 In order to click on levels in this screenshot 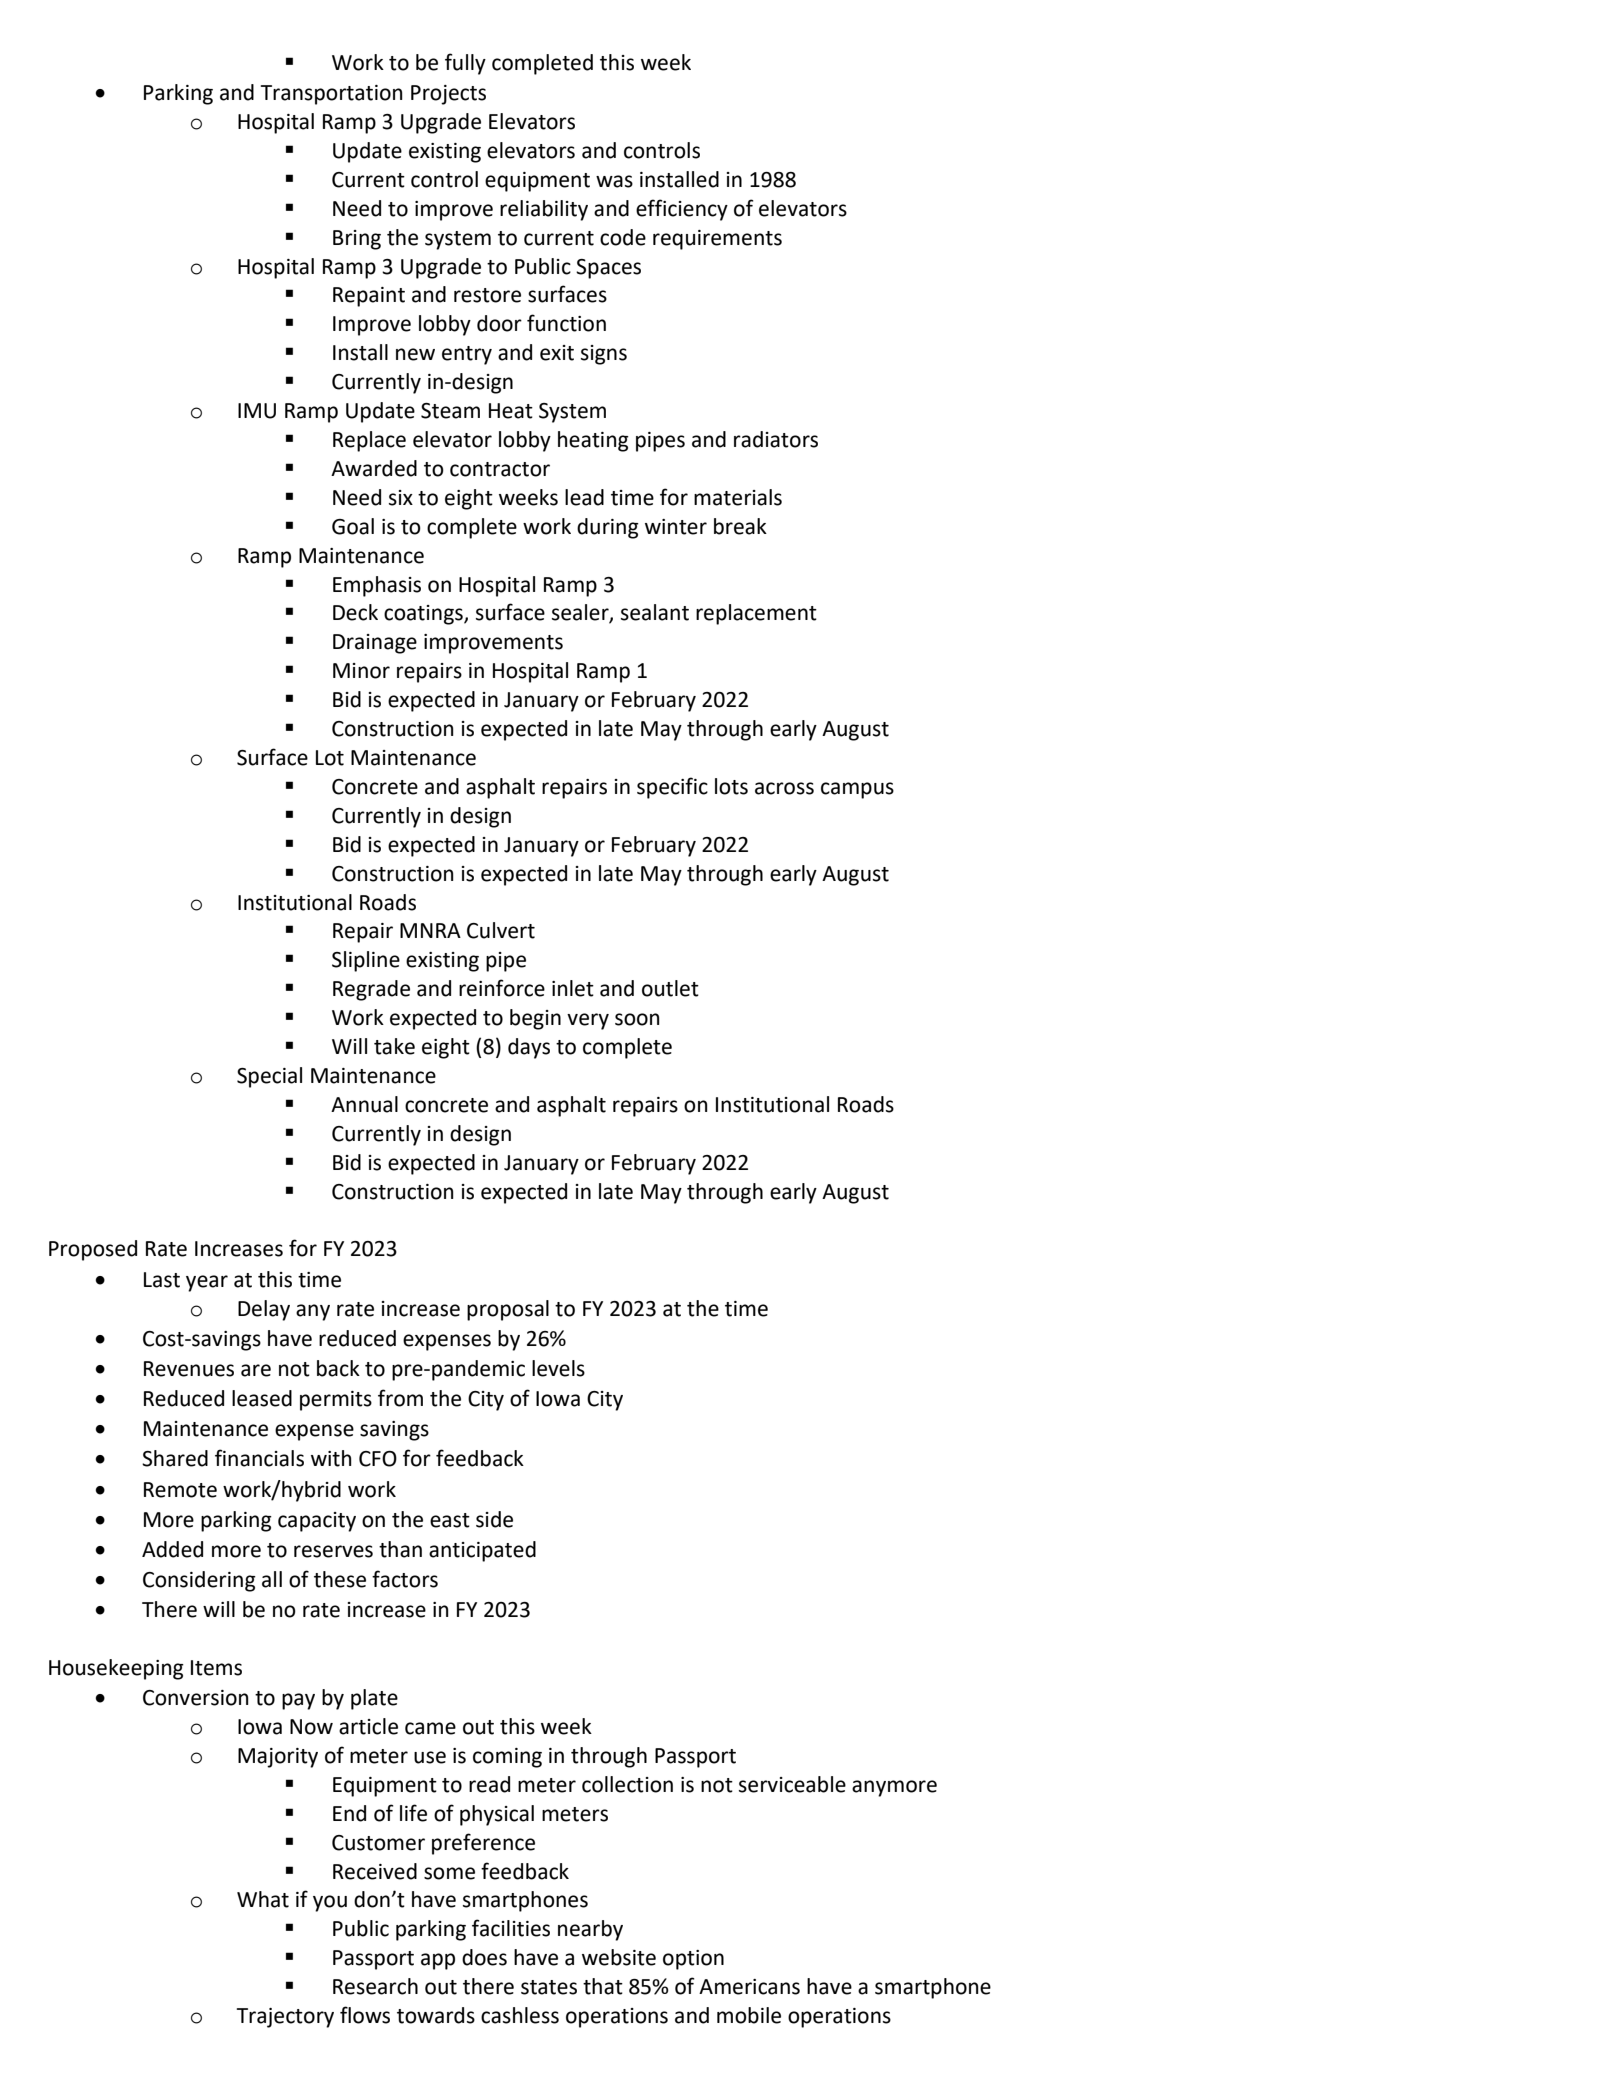, I will do `click(558, 1368)`.
